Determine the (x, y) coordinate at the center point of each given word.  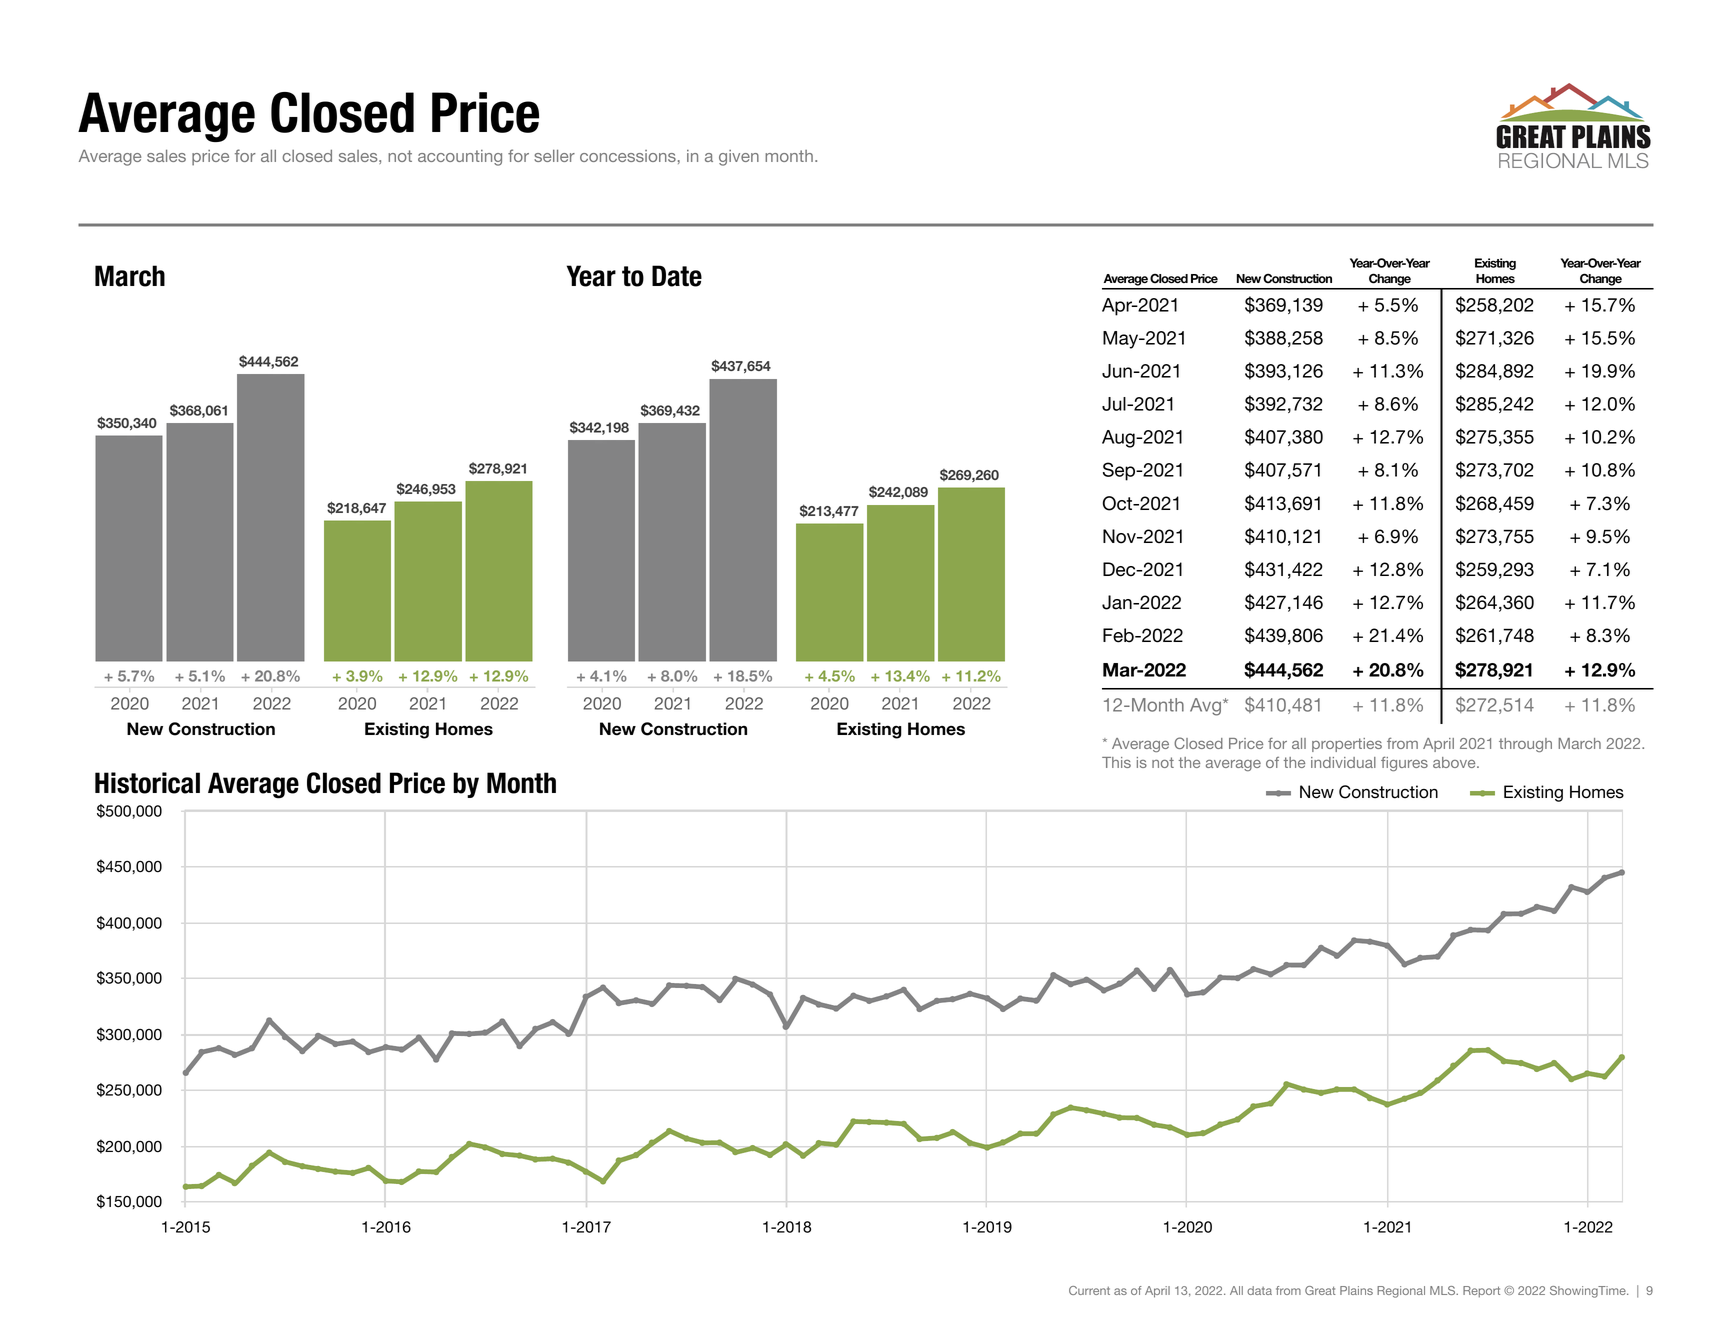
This (1116, 762)
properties (1347, 745)
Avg (1207, 707)
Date (677, 276)
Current (1089, 1290)
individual (1343, 762)
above (1455, 762)
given (739, 158)
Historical (147, 783)
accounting (460, 158)
